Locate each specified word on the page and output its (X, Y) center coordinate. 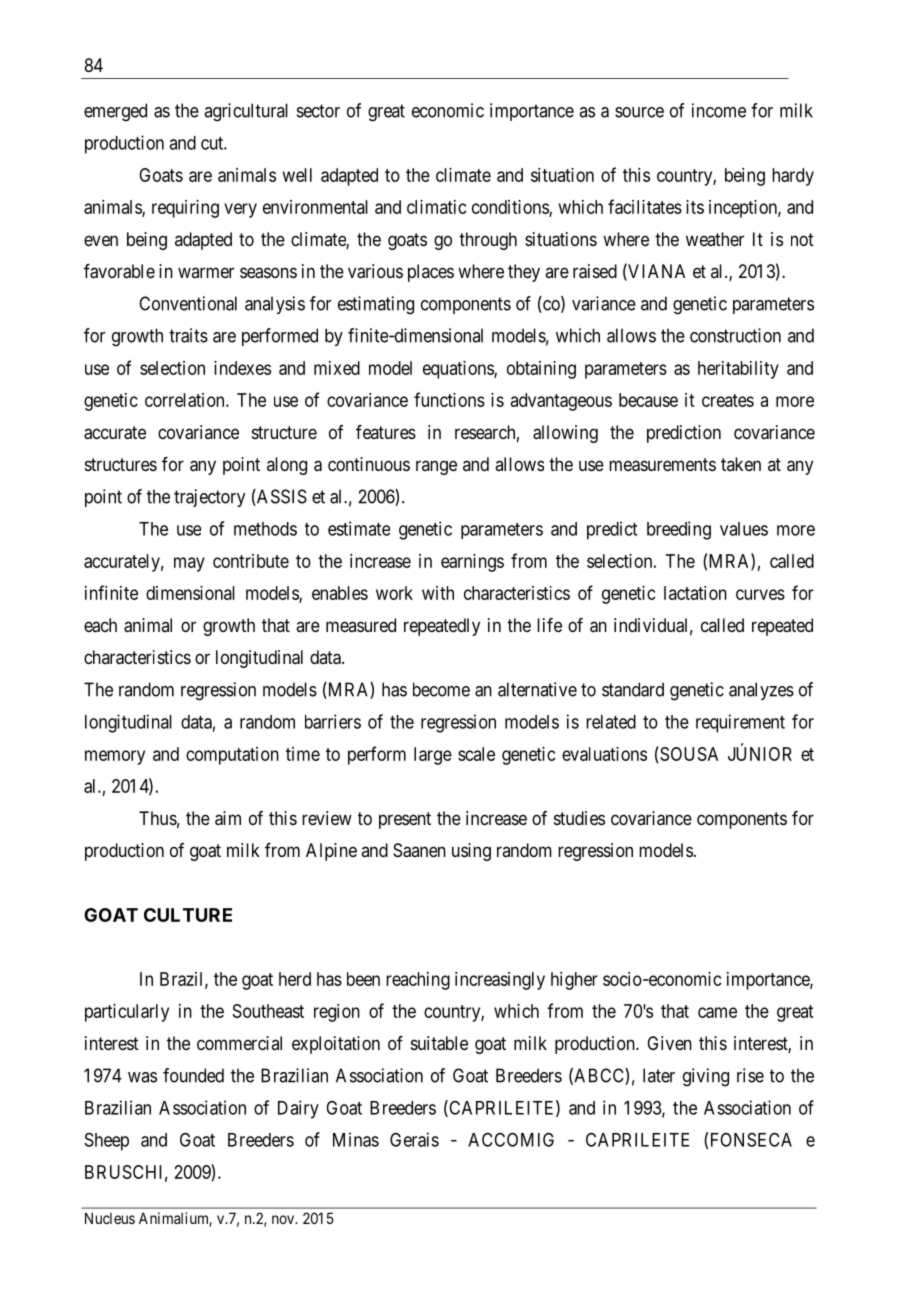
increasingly (500, 981)
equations (459, 370)
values (744, 529)
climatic (437, 207)
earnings (472, 563)
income (719, 110)
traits (188, 335)
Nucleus (110, 1218)
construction (735, 335)
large (433, 756)
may (189, 564)
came (717, 1012)
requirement (740, 723)
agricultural (246, 112)
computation (232, 756)
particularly (127, 1013)
